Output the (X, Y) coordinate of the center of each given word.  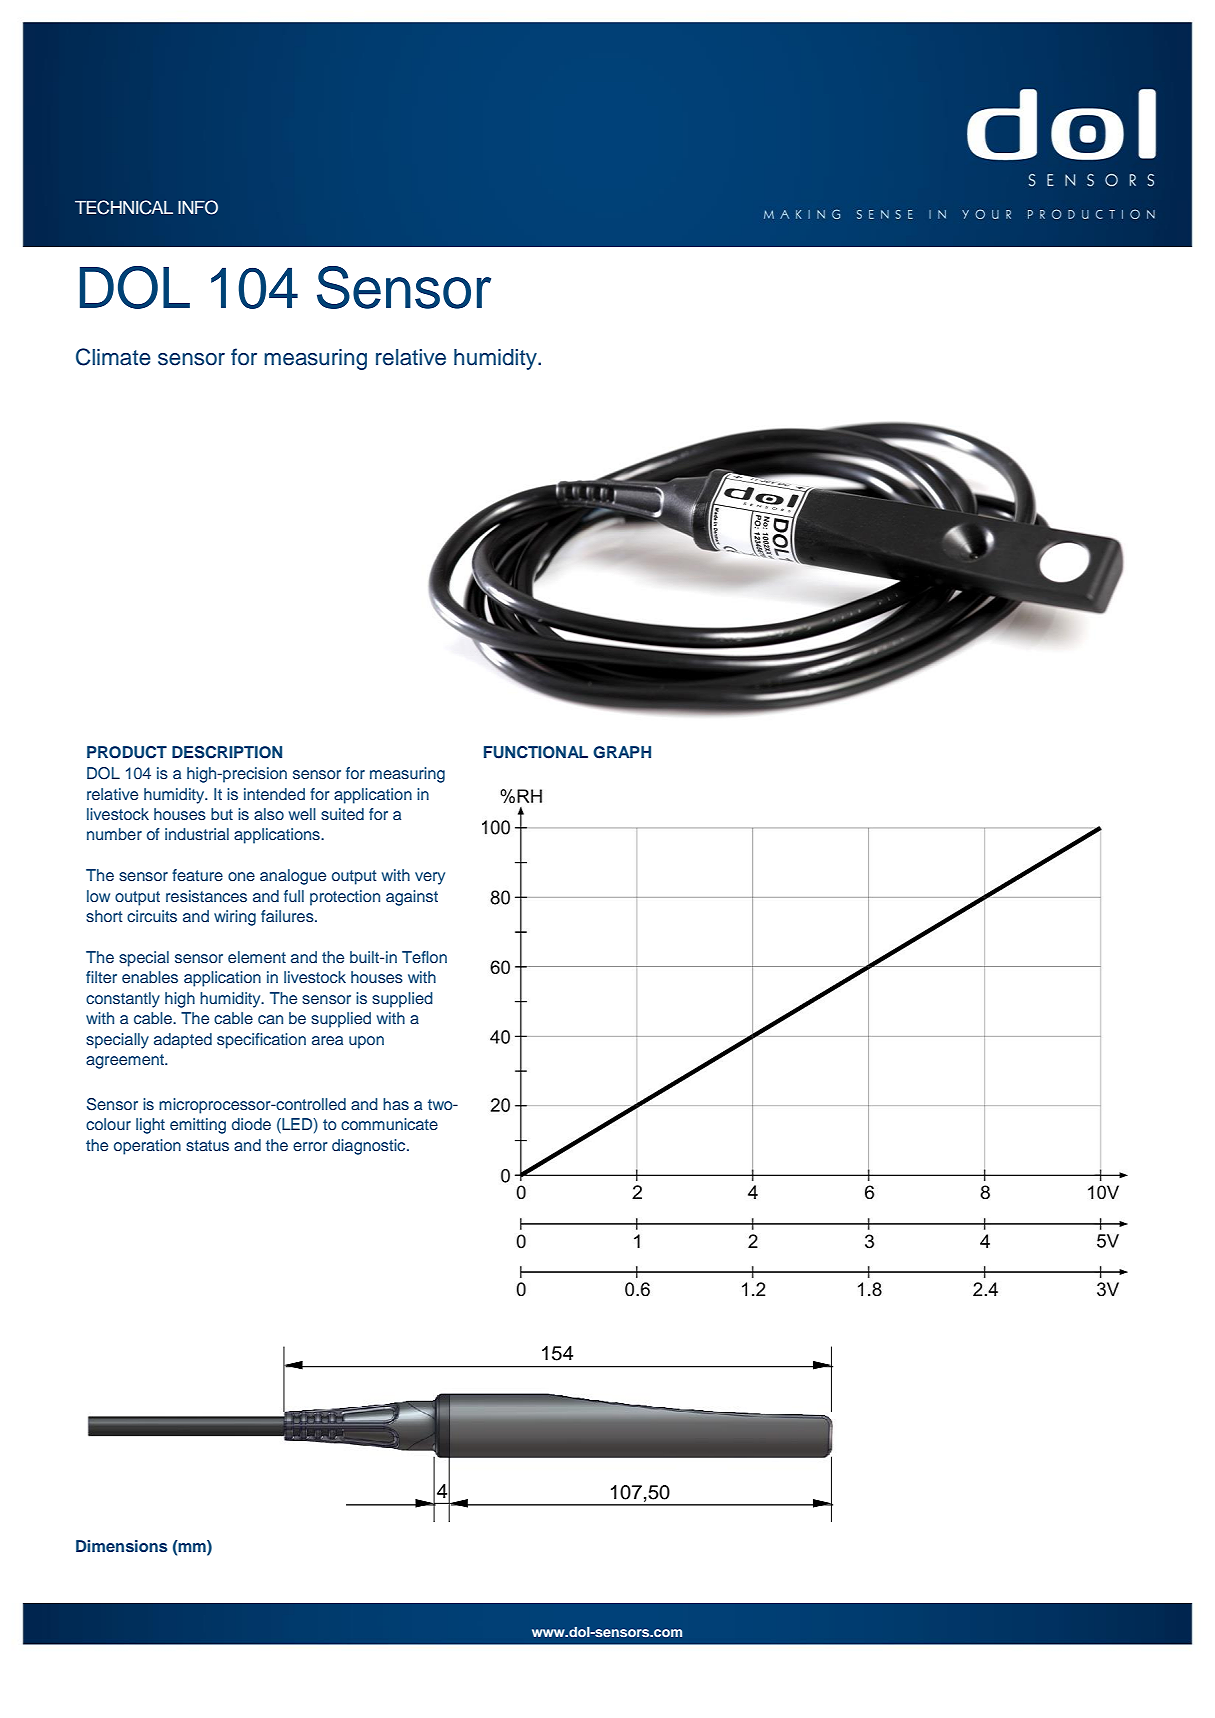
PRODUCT (127, 752)
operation (147, 1147)
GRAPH (622, 752)
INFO (198, 207)
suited (342, 814)
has (396, 1104)
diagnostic (370, 1147)
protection (345, 898)
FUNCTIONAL (536, 752)
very (430, 878)
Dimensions (122, 1546)
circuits (152, 916)
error (310, 1146)
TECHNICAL (124, 207)
